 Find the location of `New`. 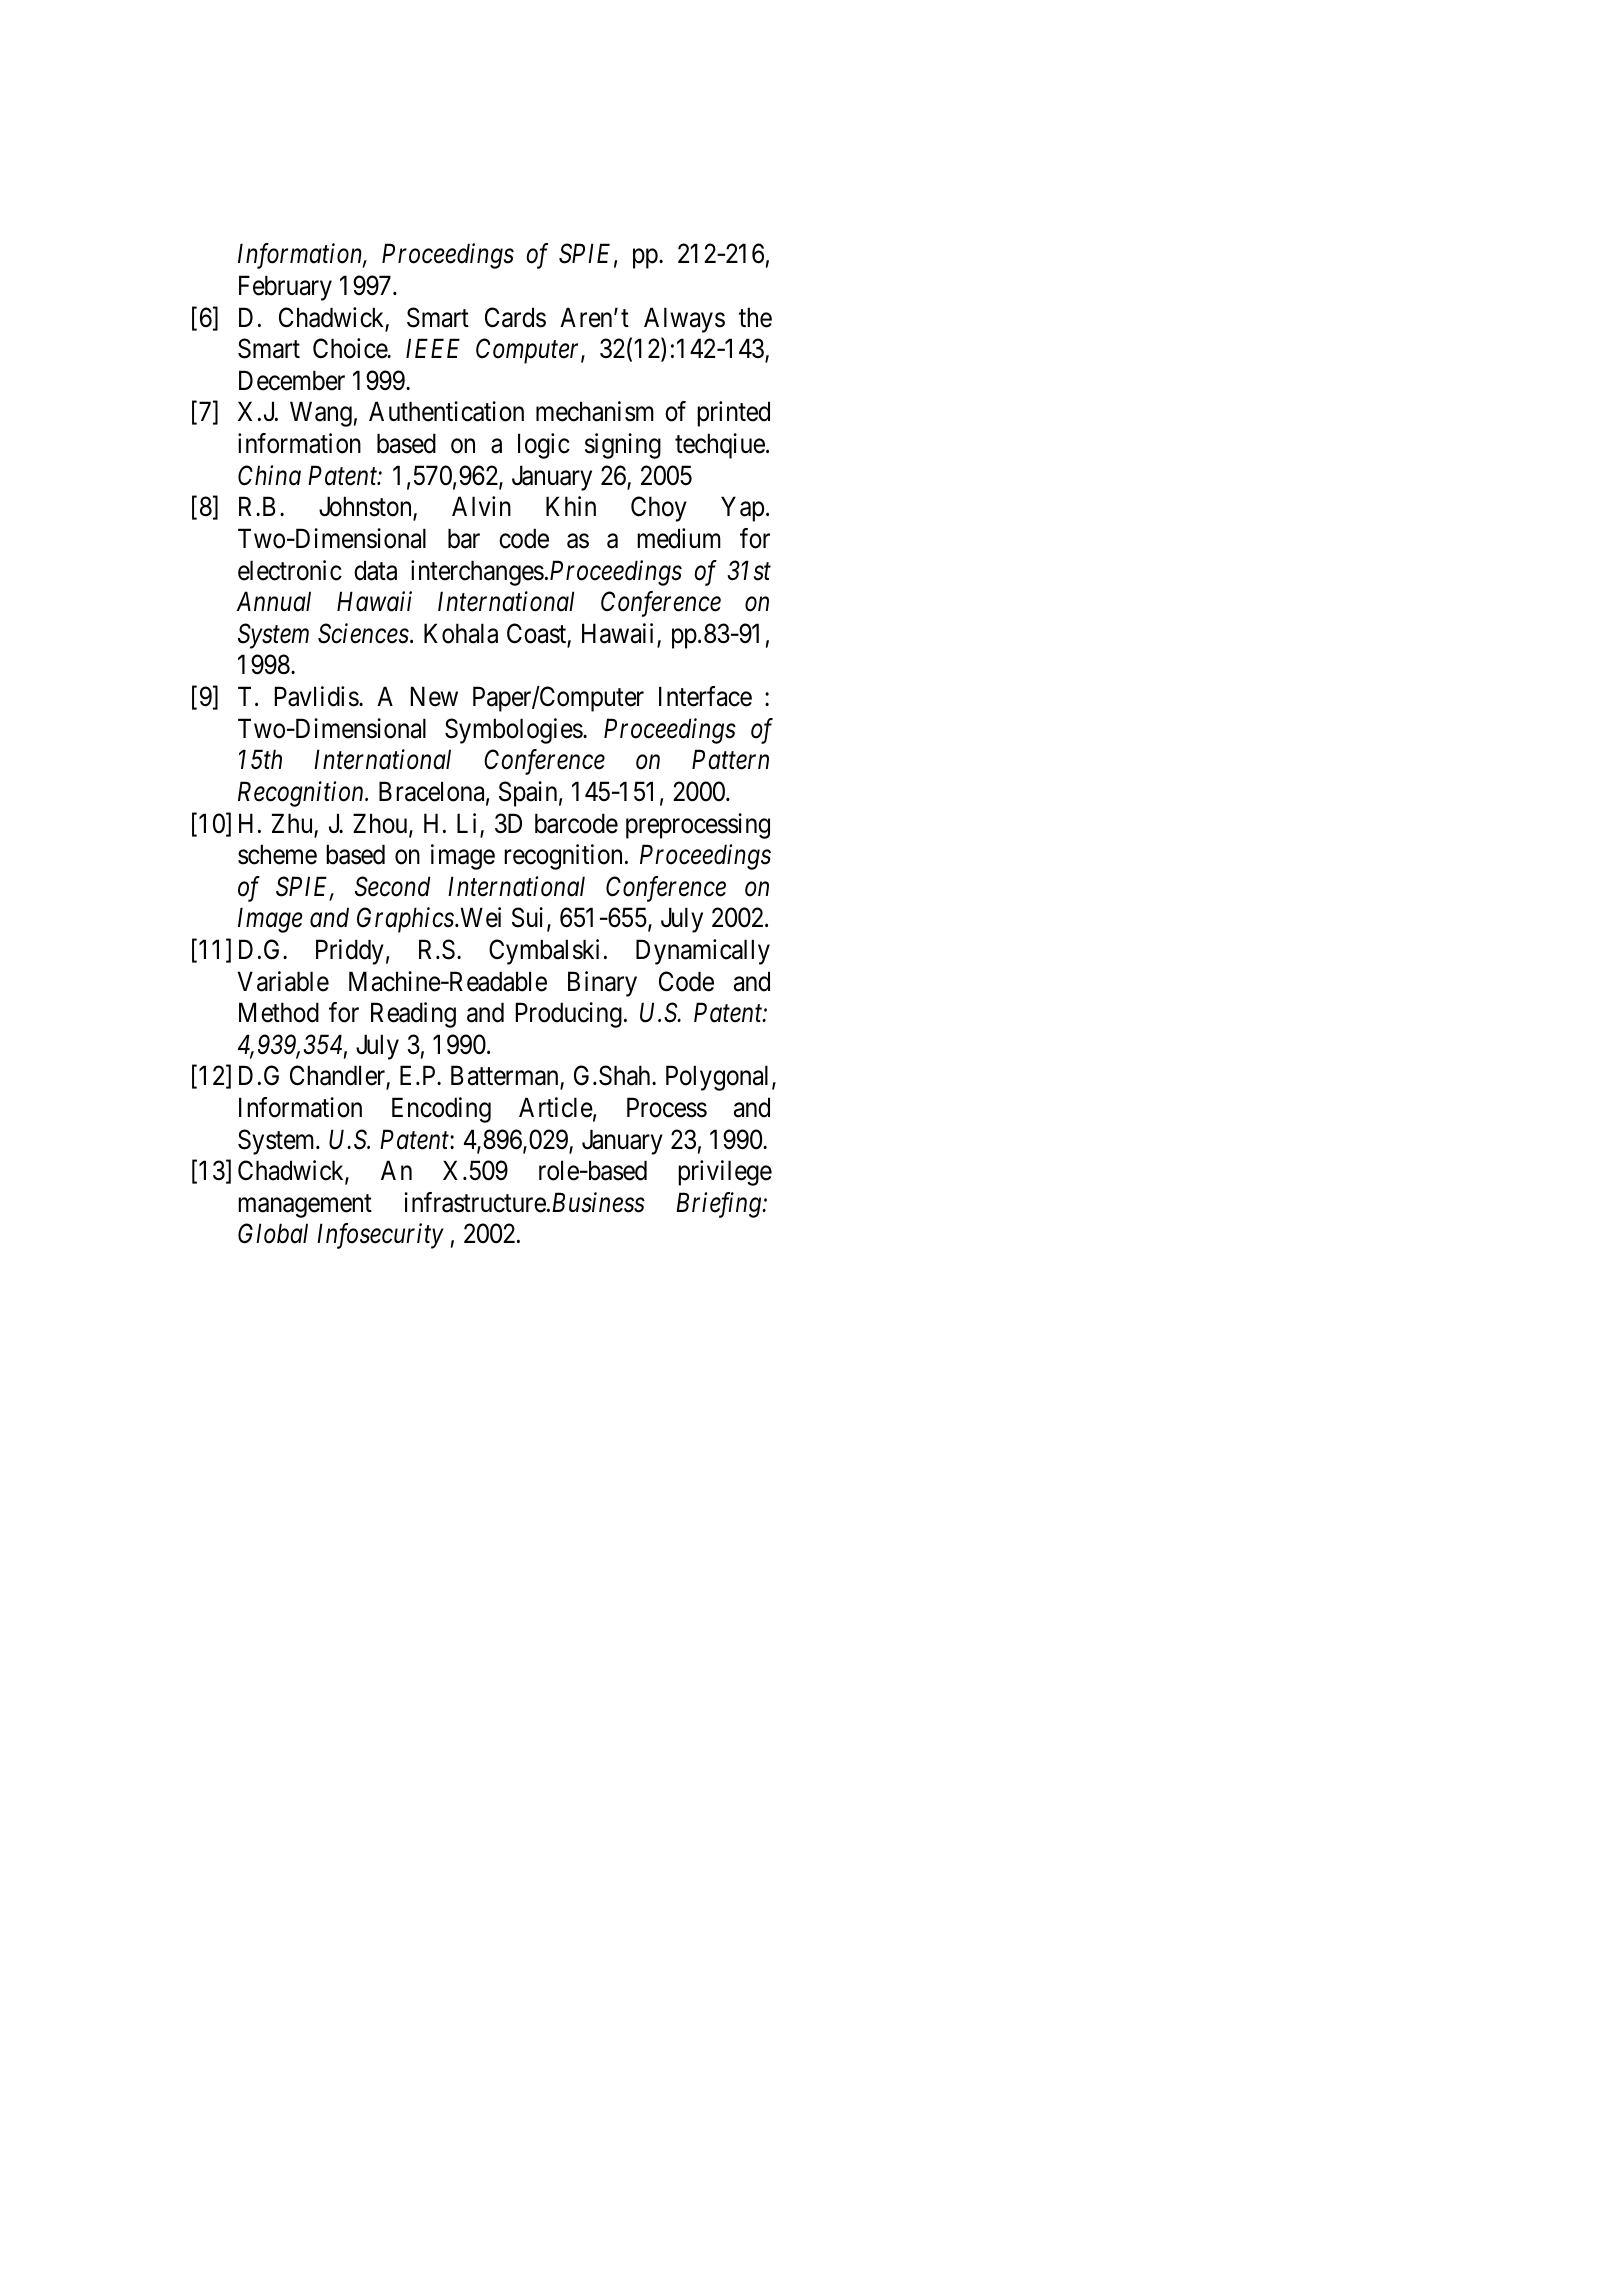

New is located at coordinates (434, 697).
